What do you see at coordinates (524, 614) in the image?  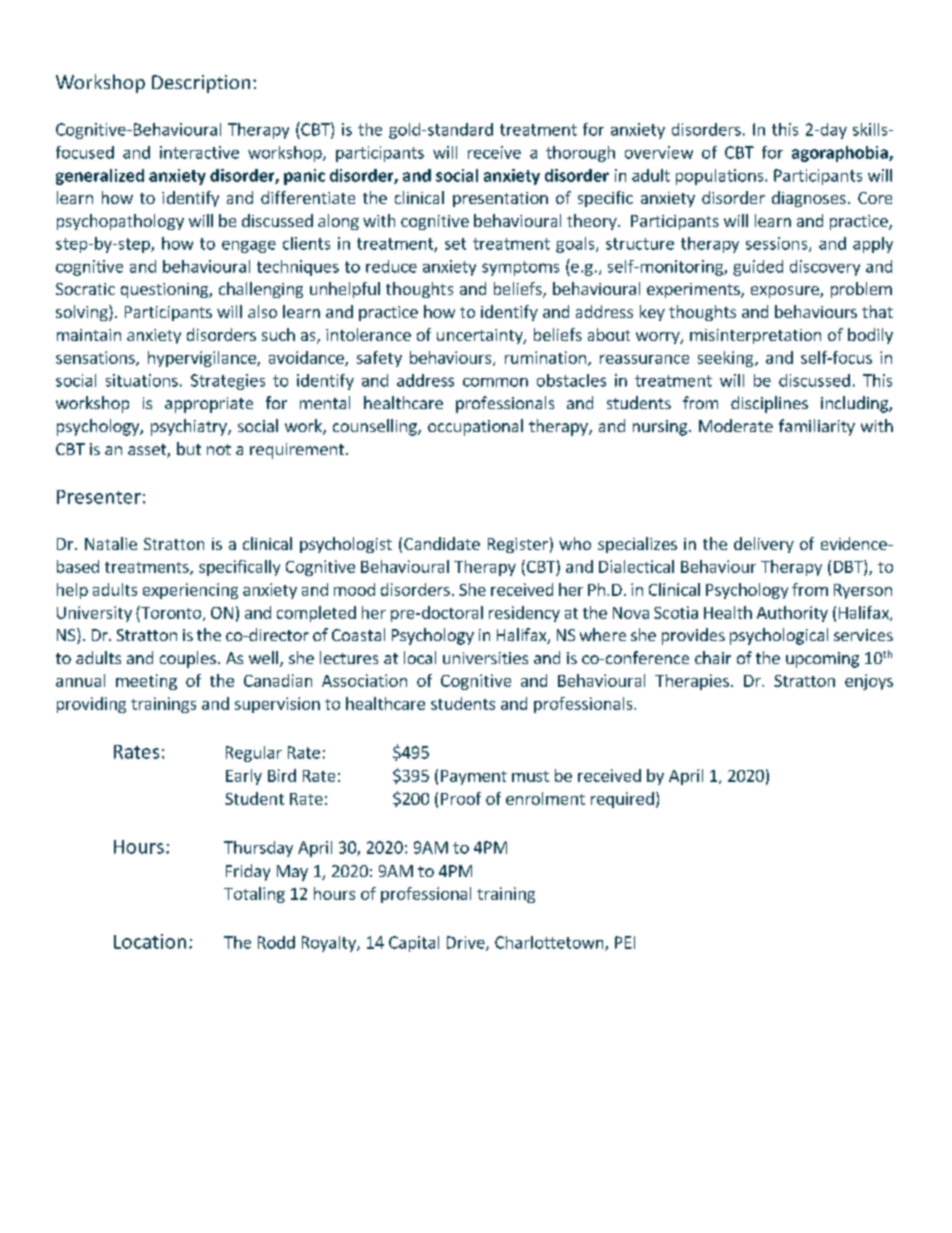 I see `residency` at bounding box center [524, 614].
